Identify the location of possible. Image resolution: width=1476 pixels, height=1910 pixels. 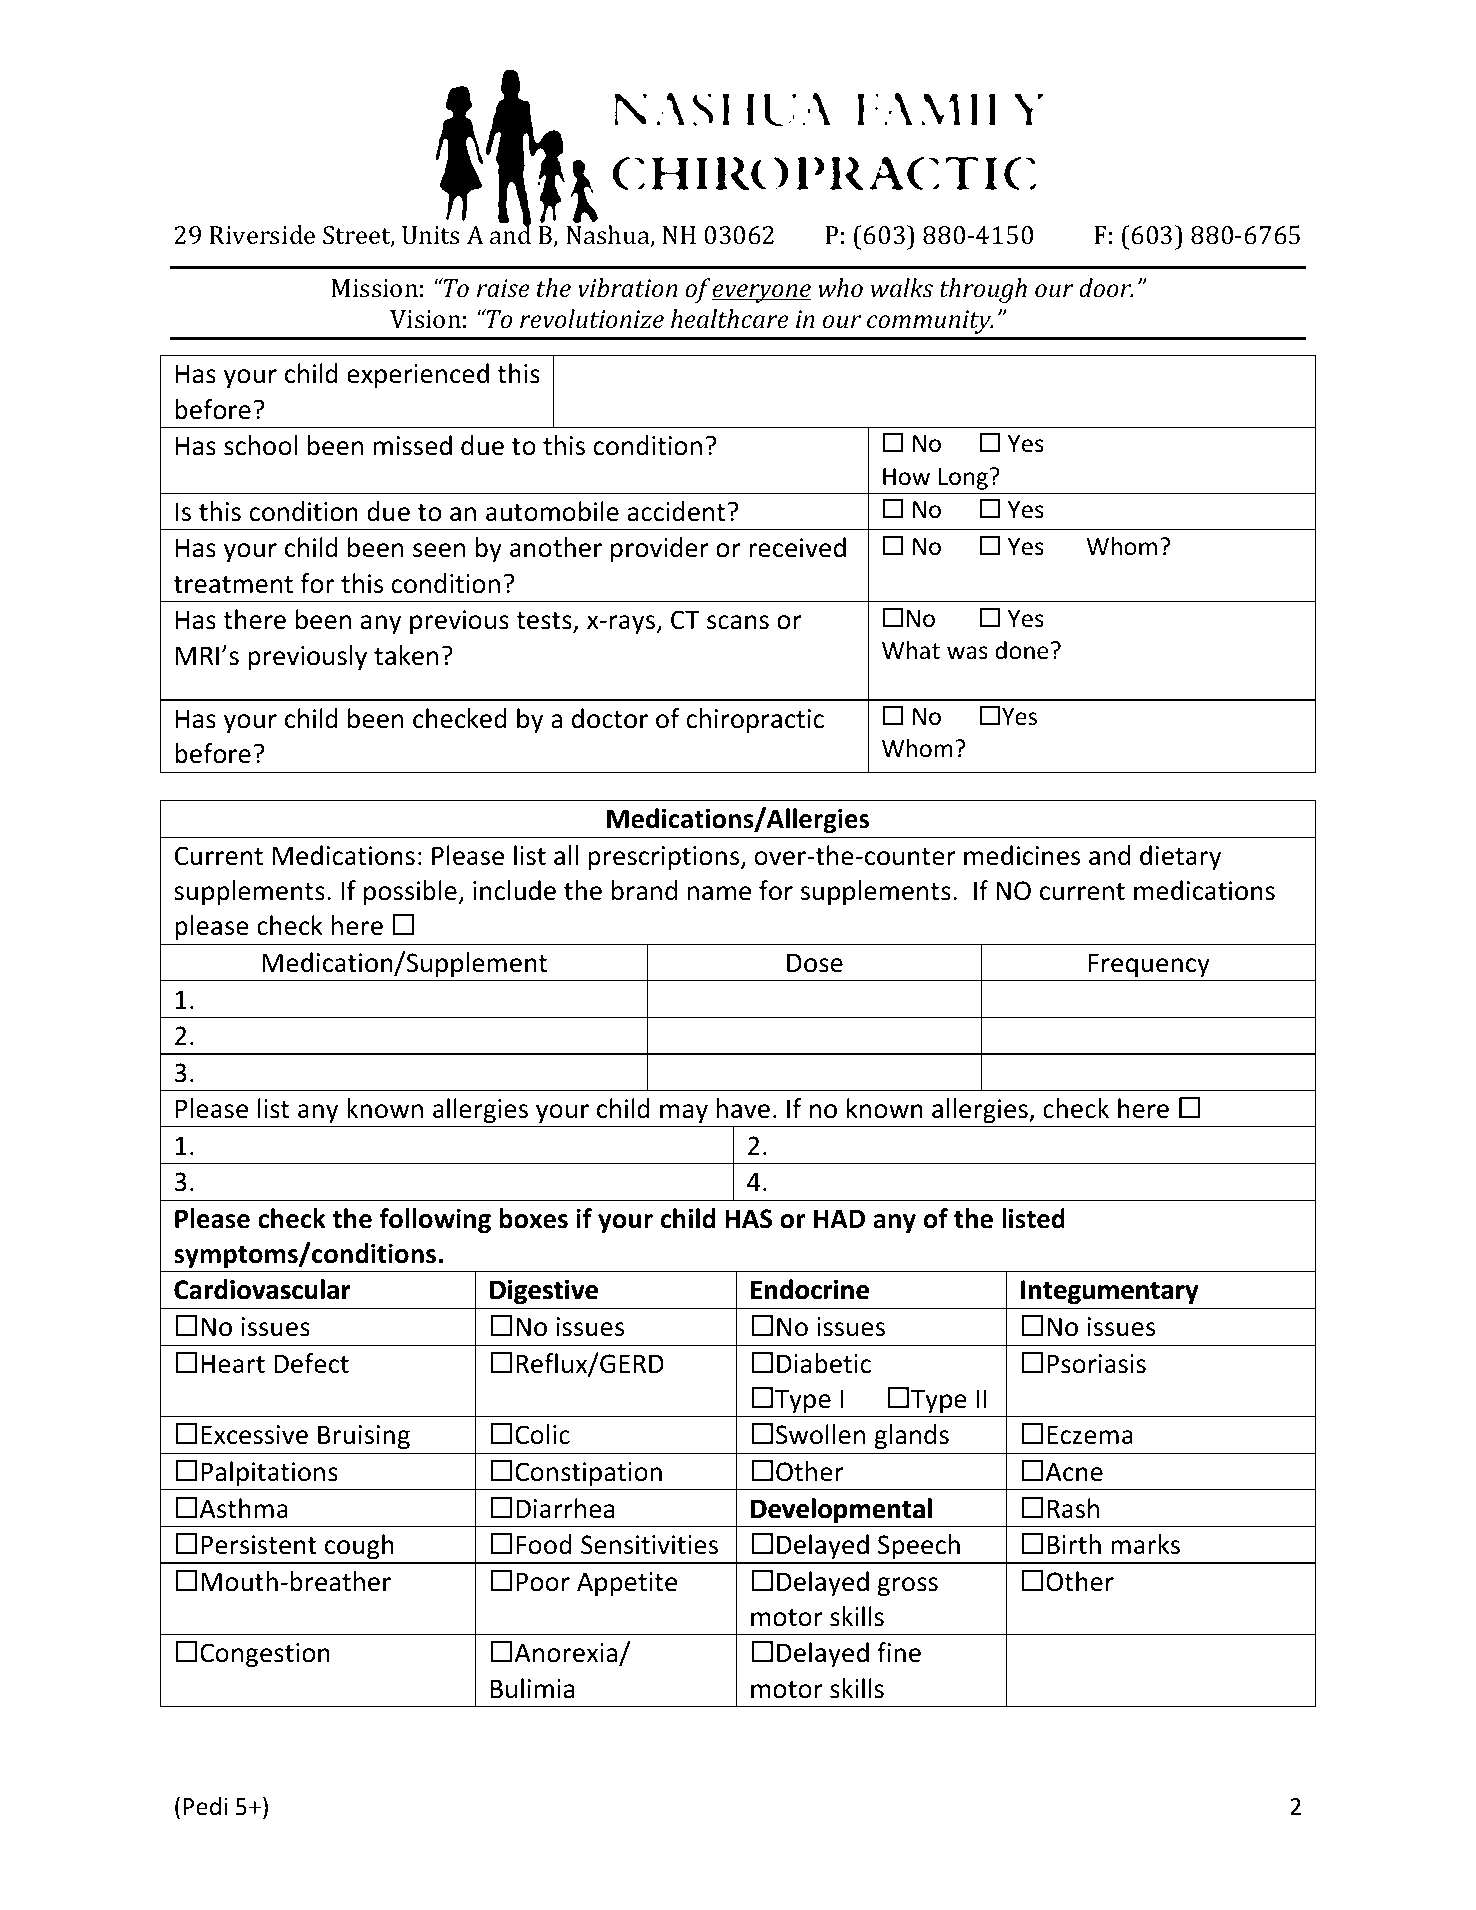
(411, 892).
